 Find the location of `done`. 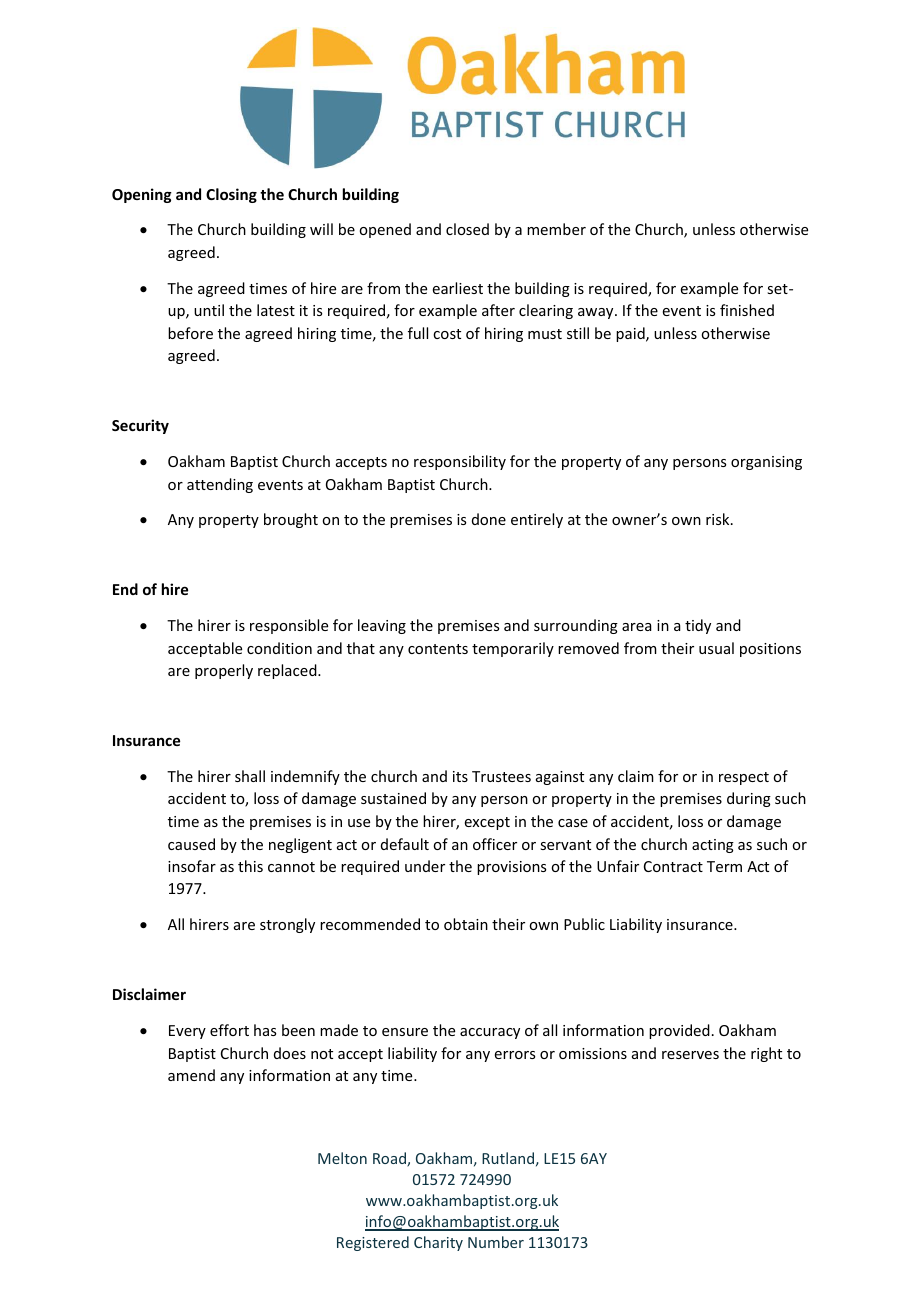

done is located at coordinates (489, 519).
